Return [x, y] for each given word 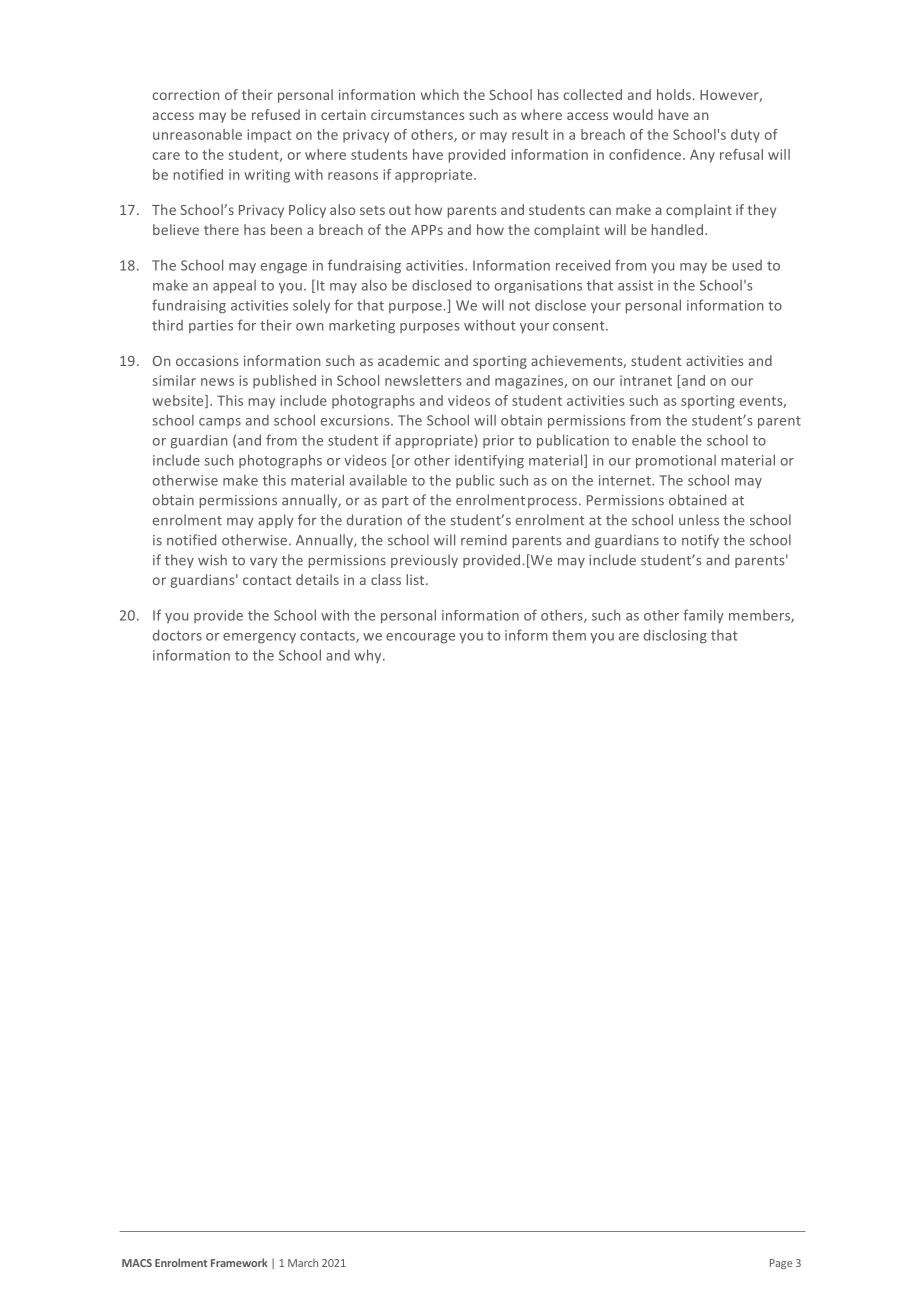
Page [781, 1264]
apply [276, 521]
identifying [489, 461]
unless [699, 520]
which [440, 94]
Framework [239, 1262]
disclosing [675, 636]
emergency [259, 638]
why [369, 656]
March [303, 1263]
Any [702, 156]
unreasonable [197, 134]
